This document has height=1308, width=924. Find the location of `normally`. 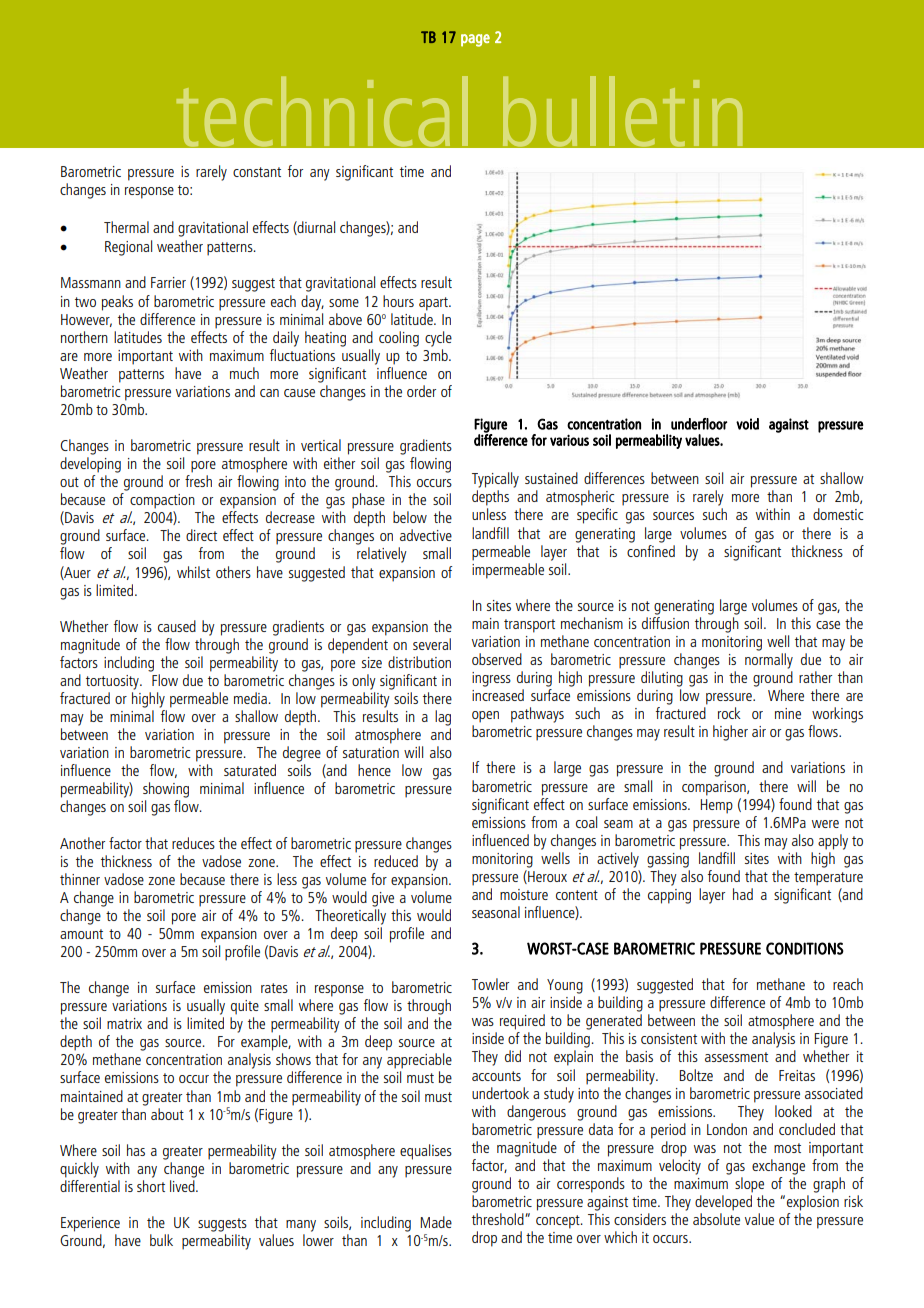

normally is located at coordinates (769, 661).
